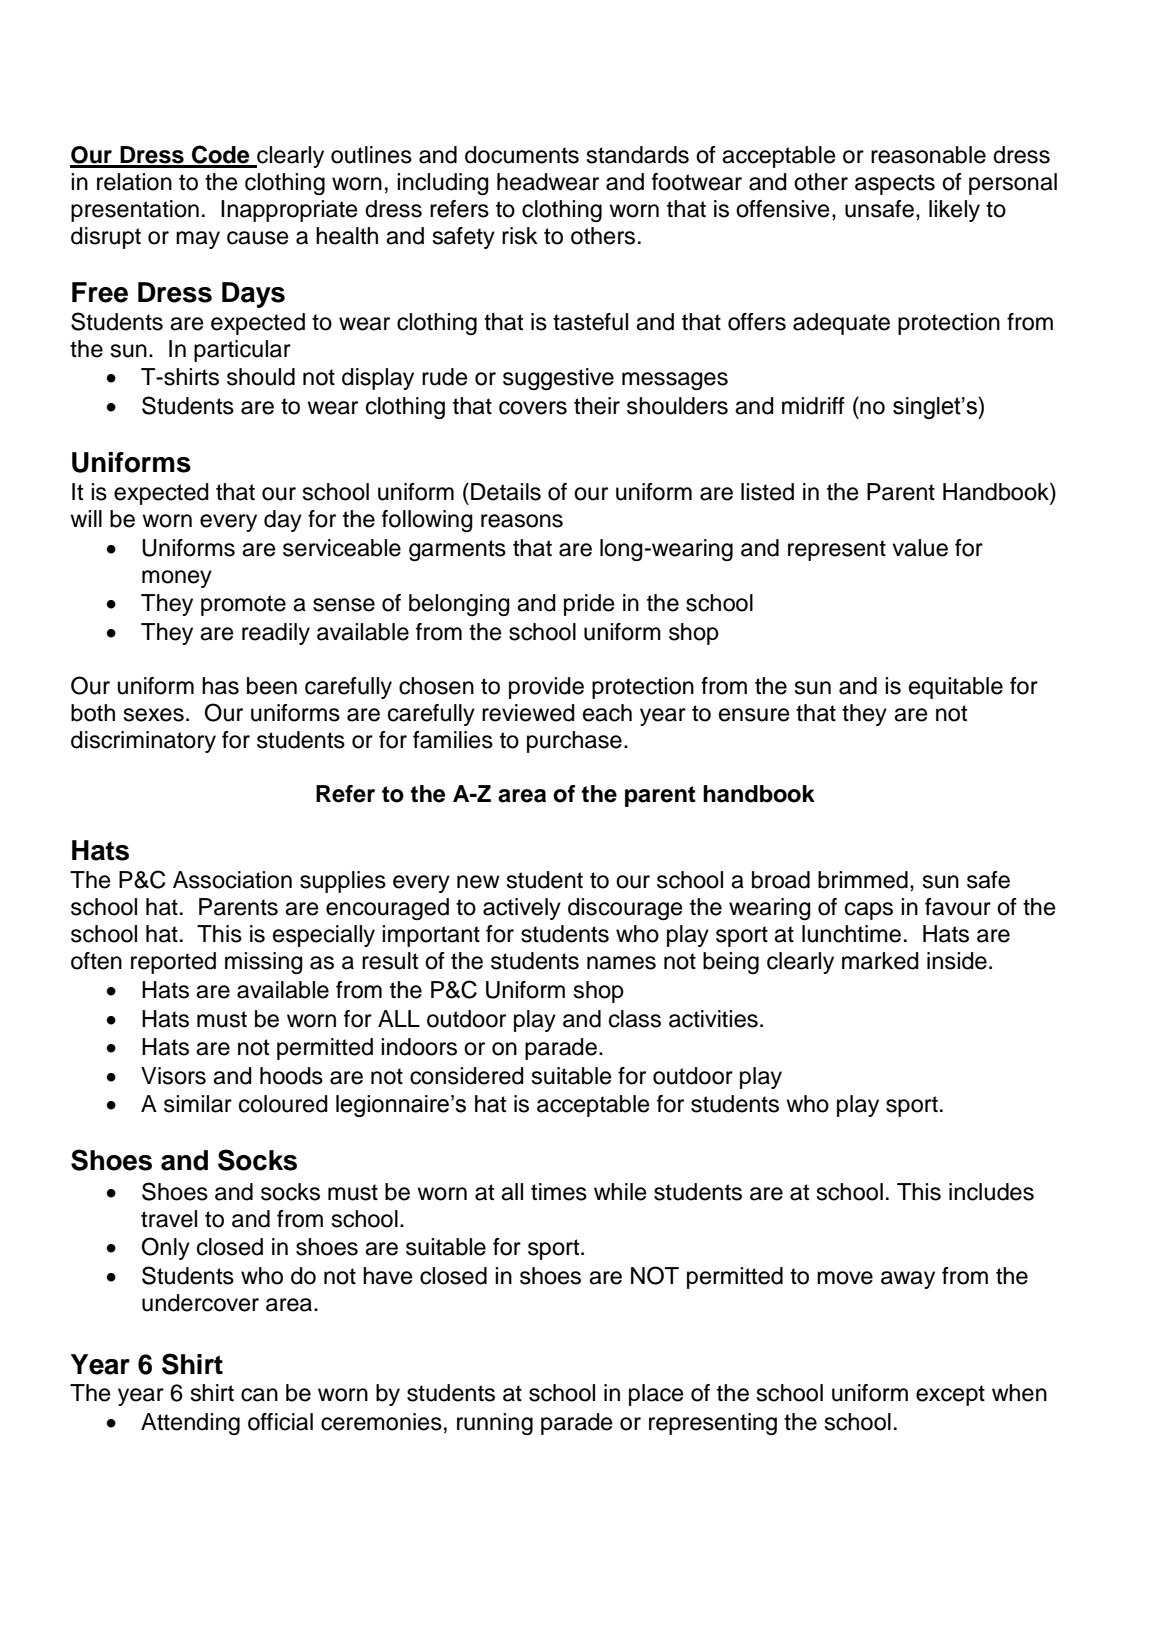  Describe the element at coordinates (495, 1424) in the screenshot. I see `running` at that location.
